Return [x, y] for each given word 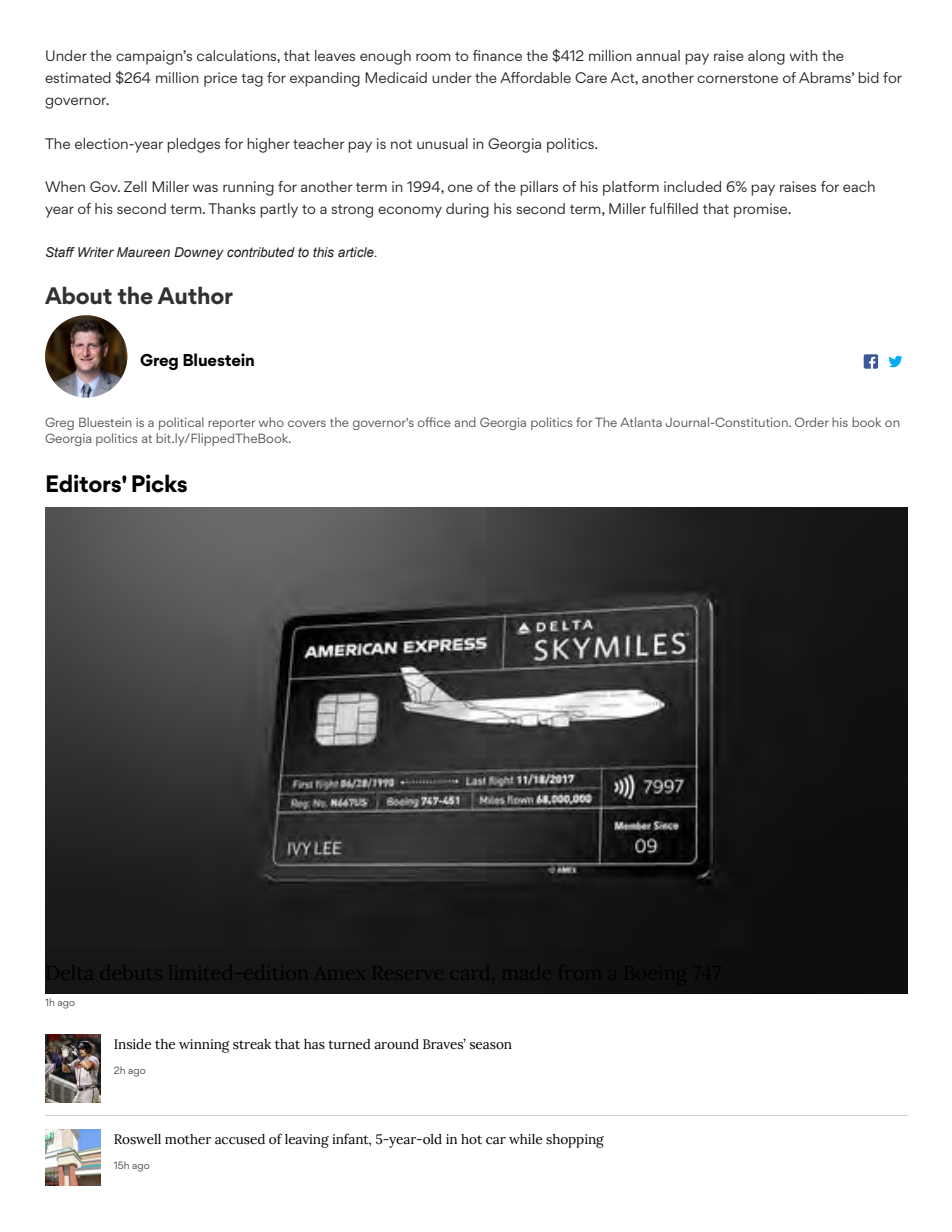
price [220, 79]
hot [471, 1139]
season [491, 1046]
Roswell [137, 1139]
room [433, 57]
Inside [132, 1044]
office [434, 422]
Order [812, 422]
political [181, 423]
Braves [444, 1044]
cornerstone [737, 78]
